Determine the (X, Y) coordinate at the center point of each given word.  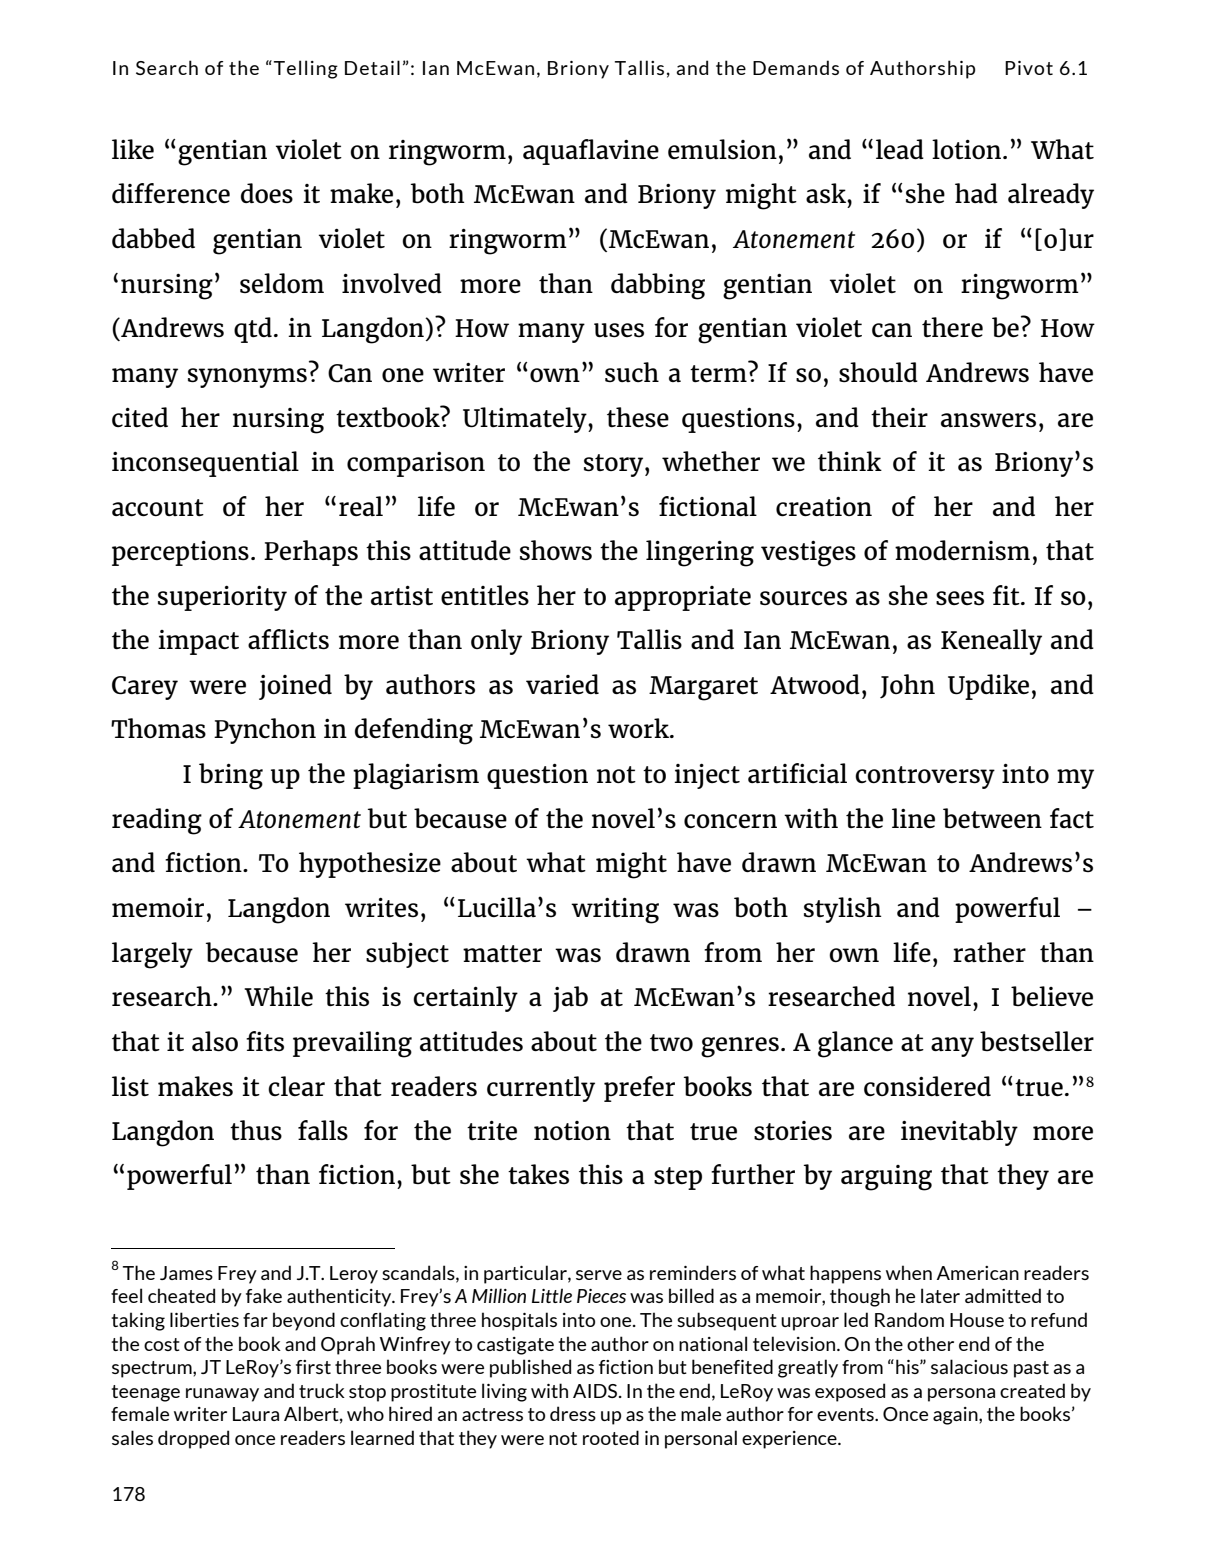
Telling (306, 69)
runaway (222, 1395)
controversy (925, 777)
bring (231, 776)
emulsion (722, 149)
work (640, 728)
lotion (968, 149)
